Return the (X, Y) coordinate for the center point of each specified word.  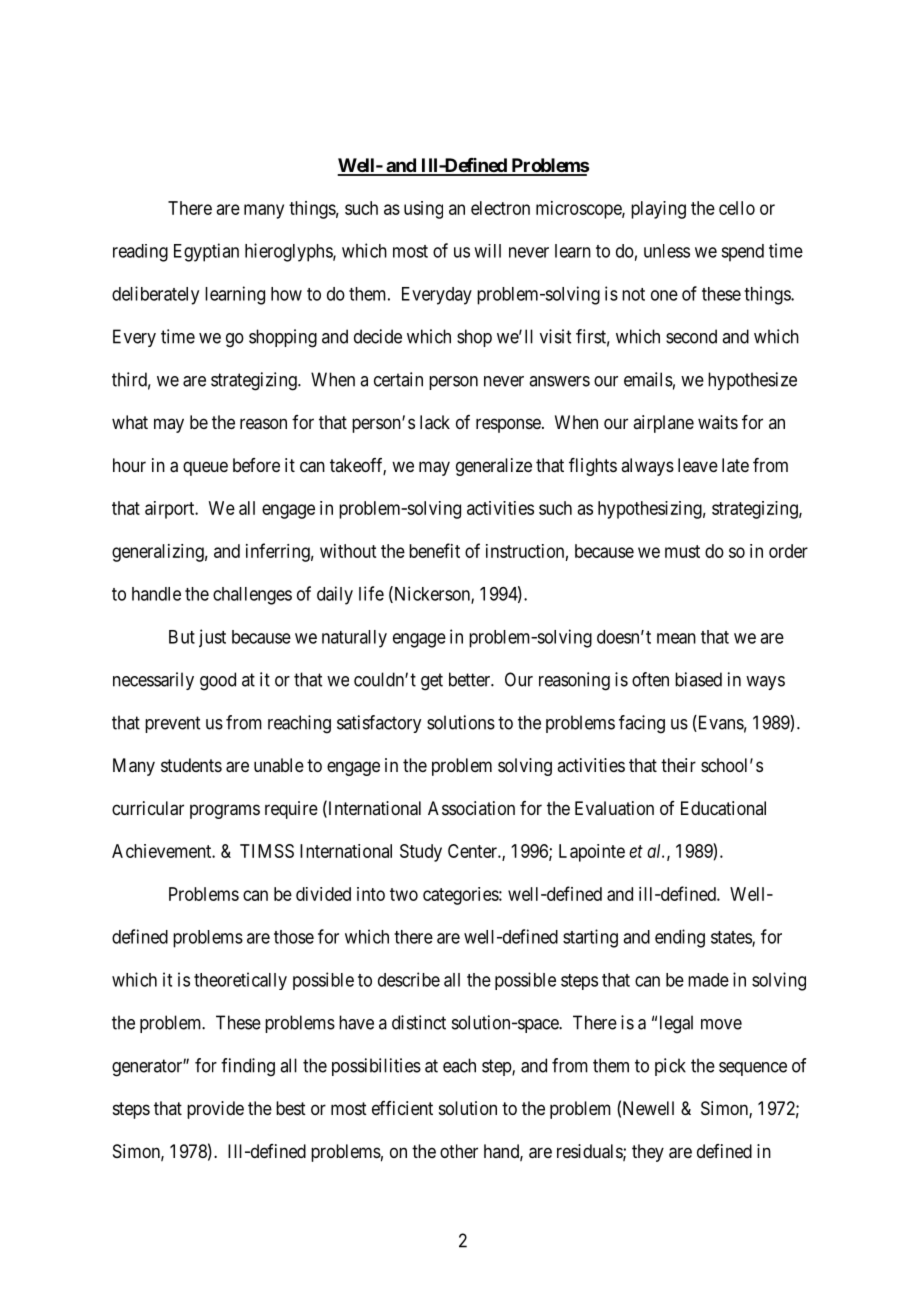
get (432, 682)
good (218, 681)
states (732, 938)
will (487, 251)
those (294, 937)
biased (698, 679)
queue (205, 468)
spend (742, 253)
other (459, 1151)
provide (215, 1110)
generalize (494, 467)
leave (698, 465)
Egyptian (206, 252)
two (404, 894)
